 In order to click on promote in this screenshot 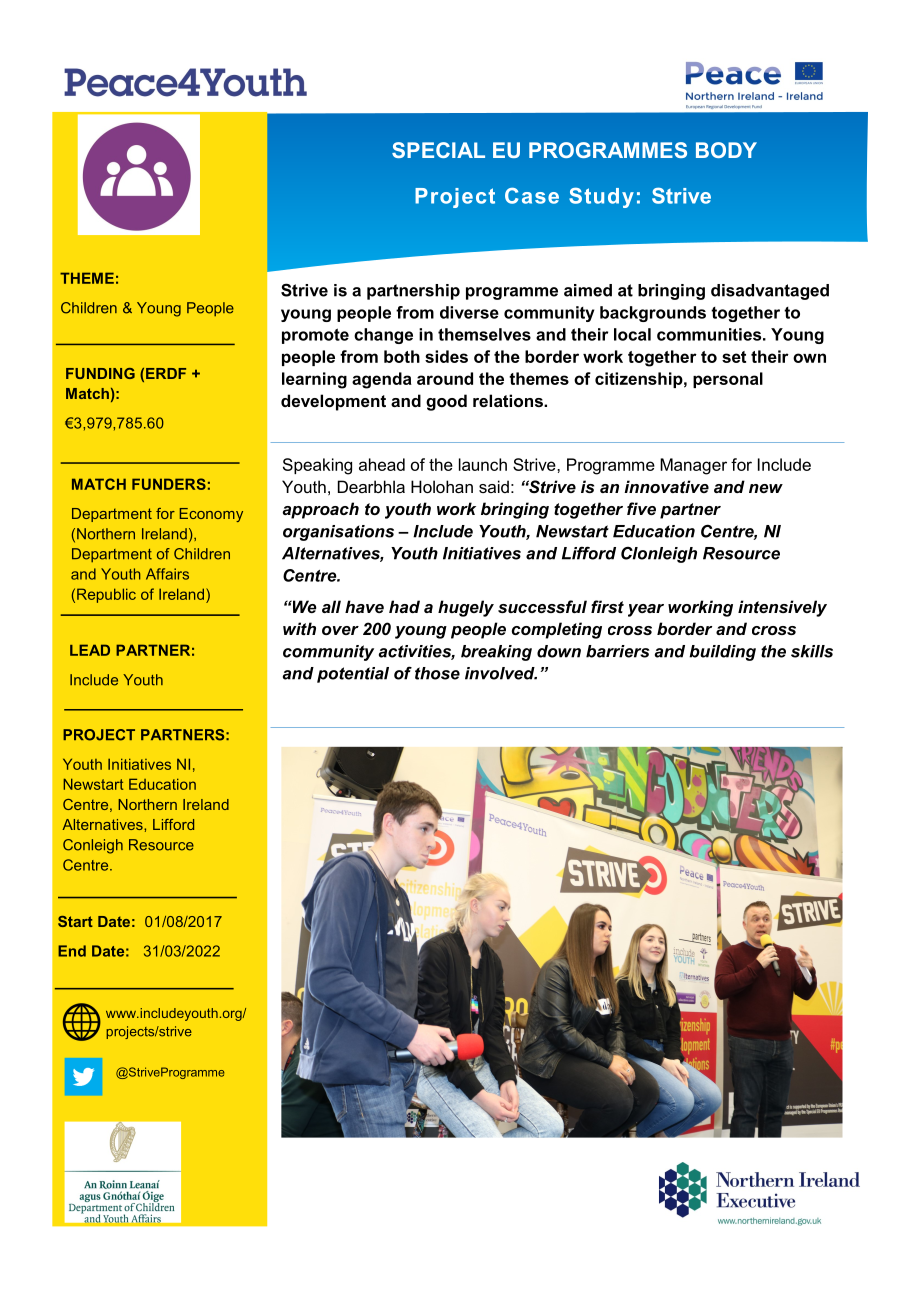, I will do `click(315, 336)`.
